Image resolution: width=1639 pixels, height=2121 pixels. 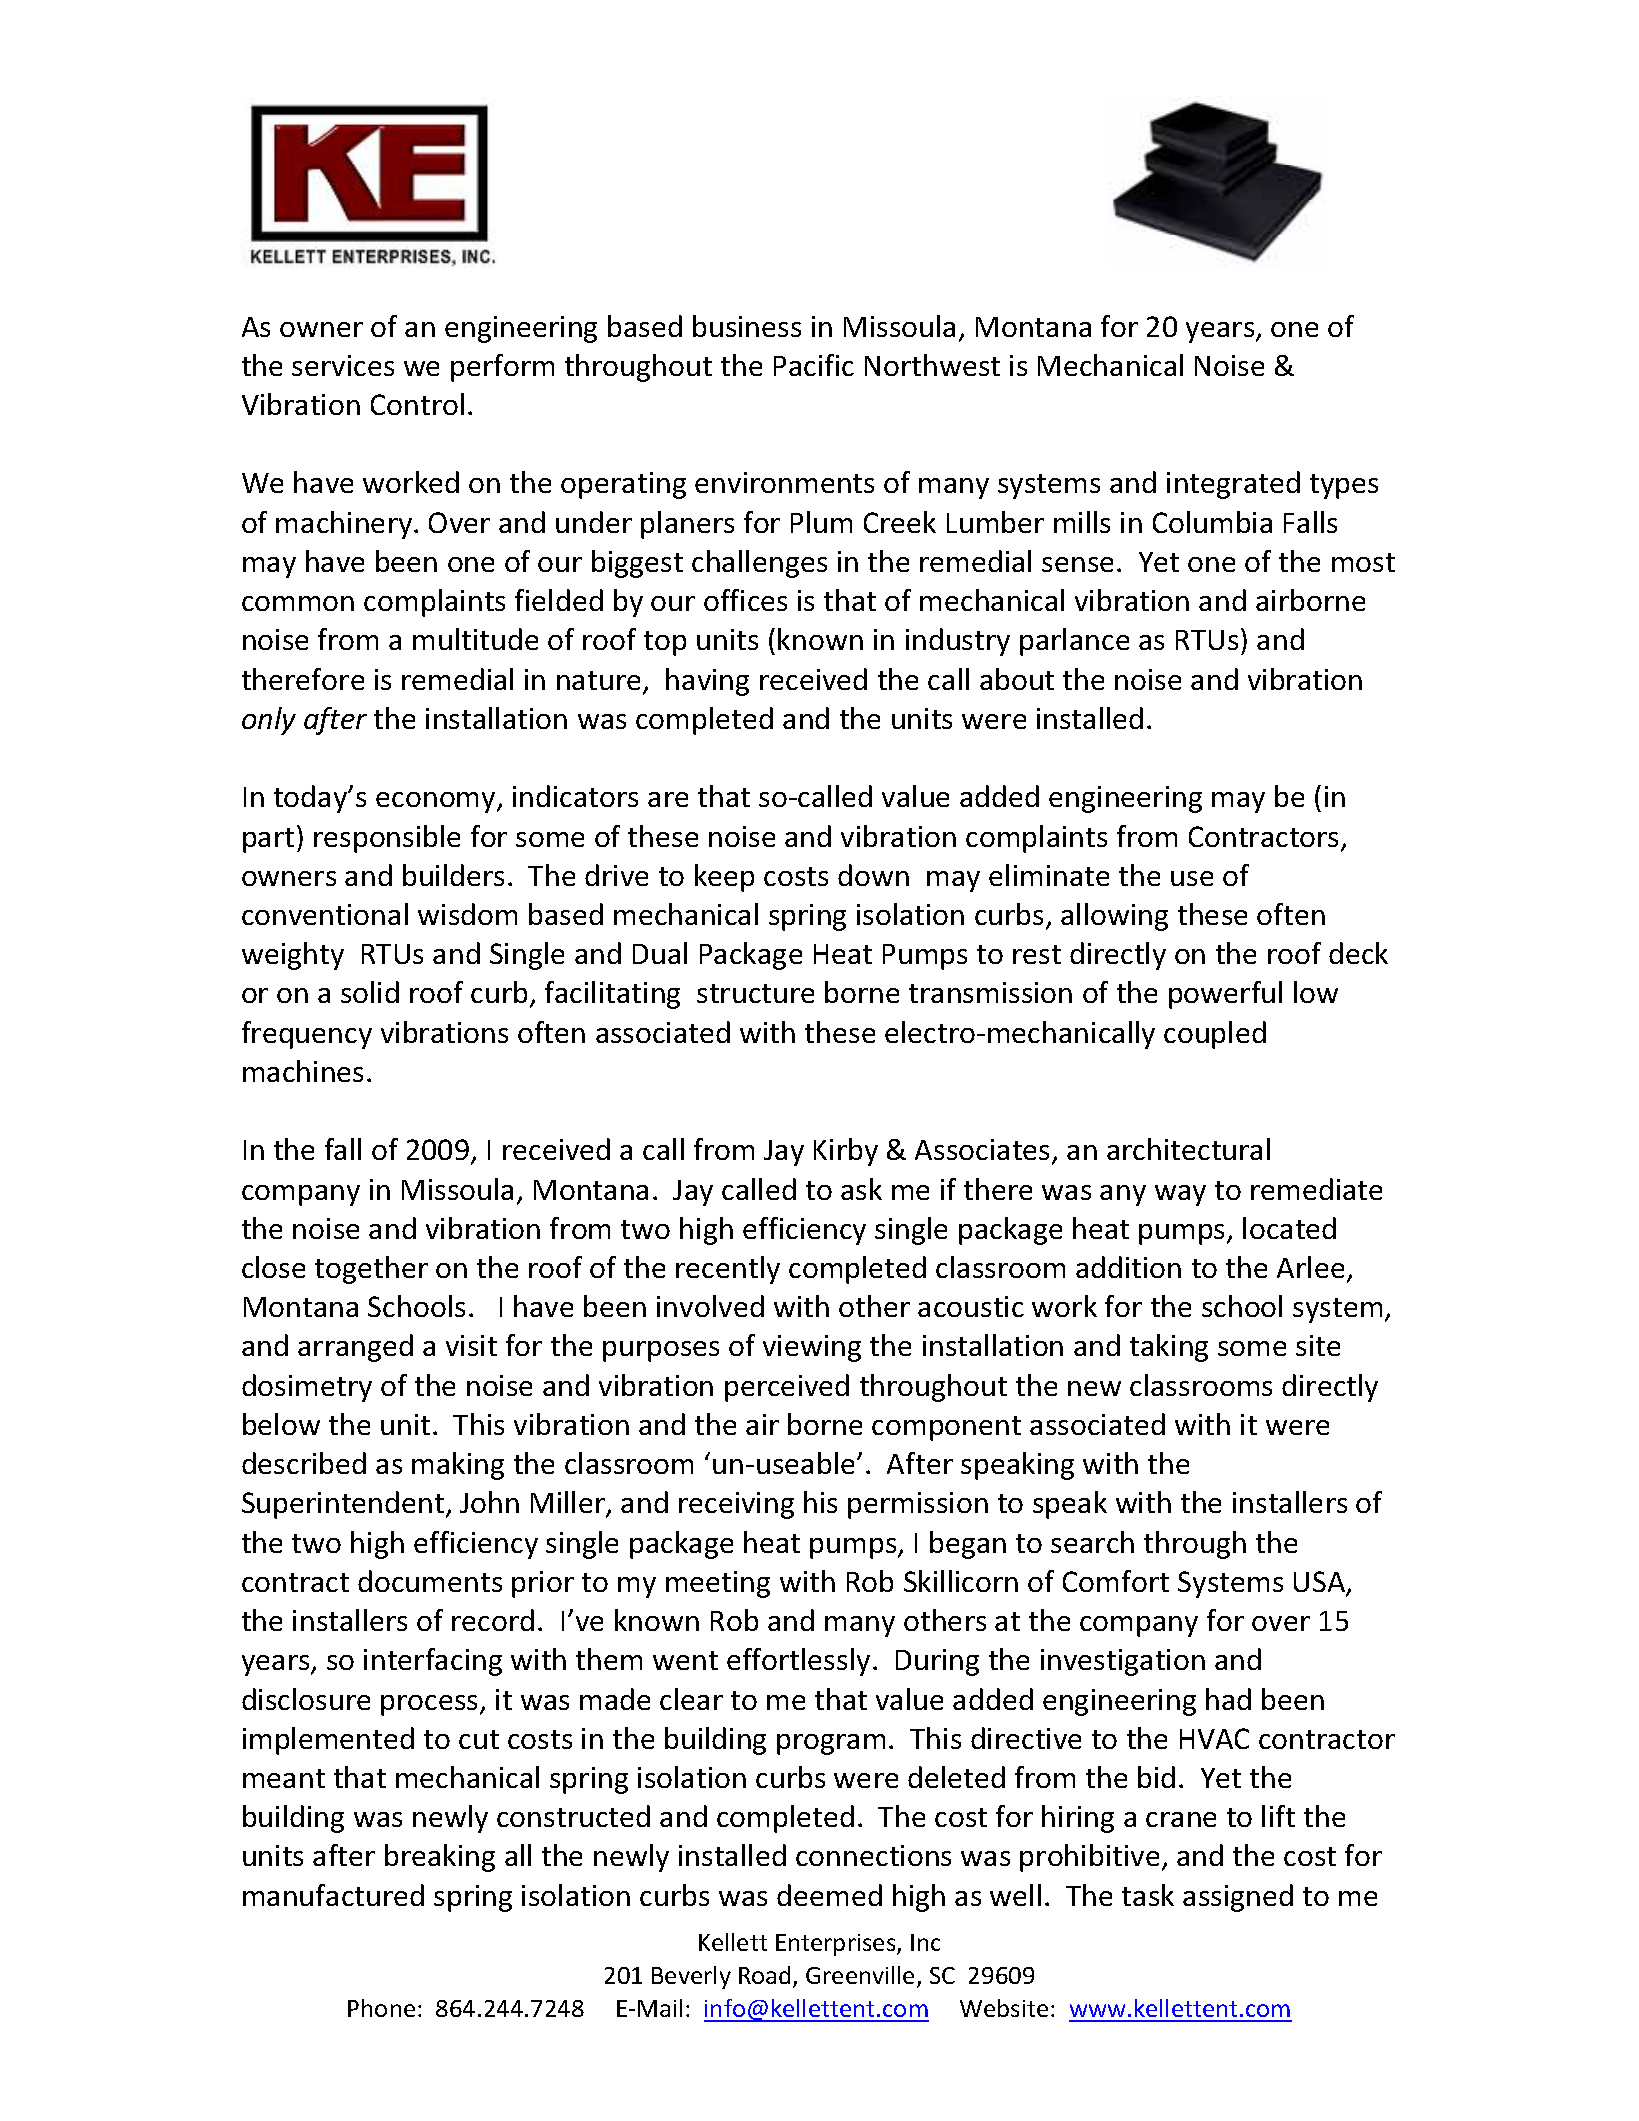 I want to click on integrated, so click(x=1233, y=485).
